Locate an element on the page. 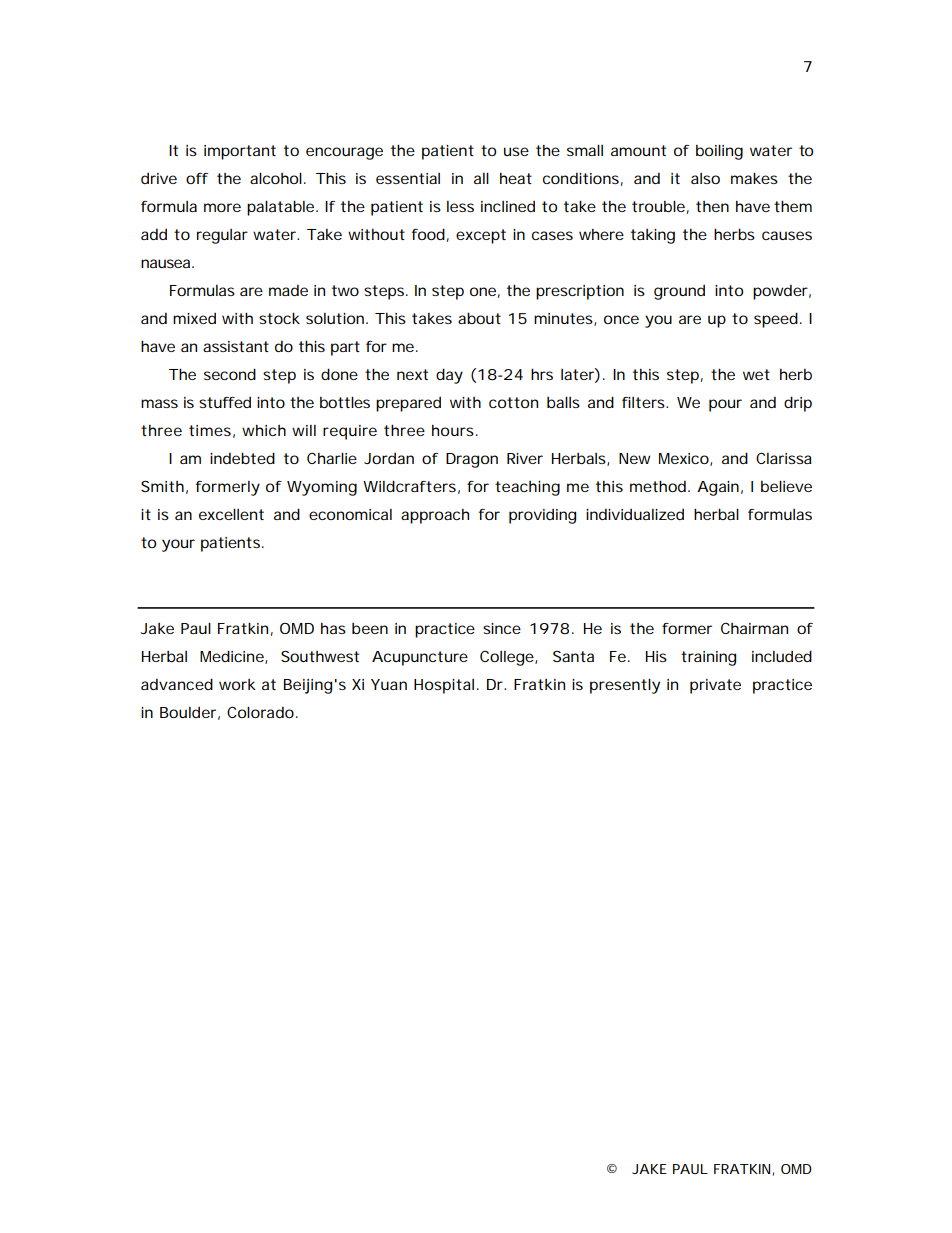 This page has height=1233, width=952. work is located at coordinates (237, 684).
